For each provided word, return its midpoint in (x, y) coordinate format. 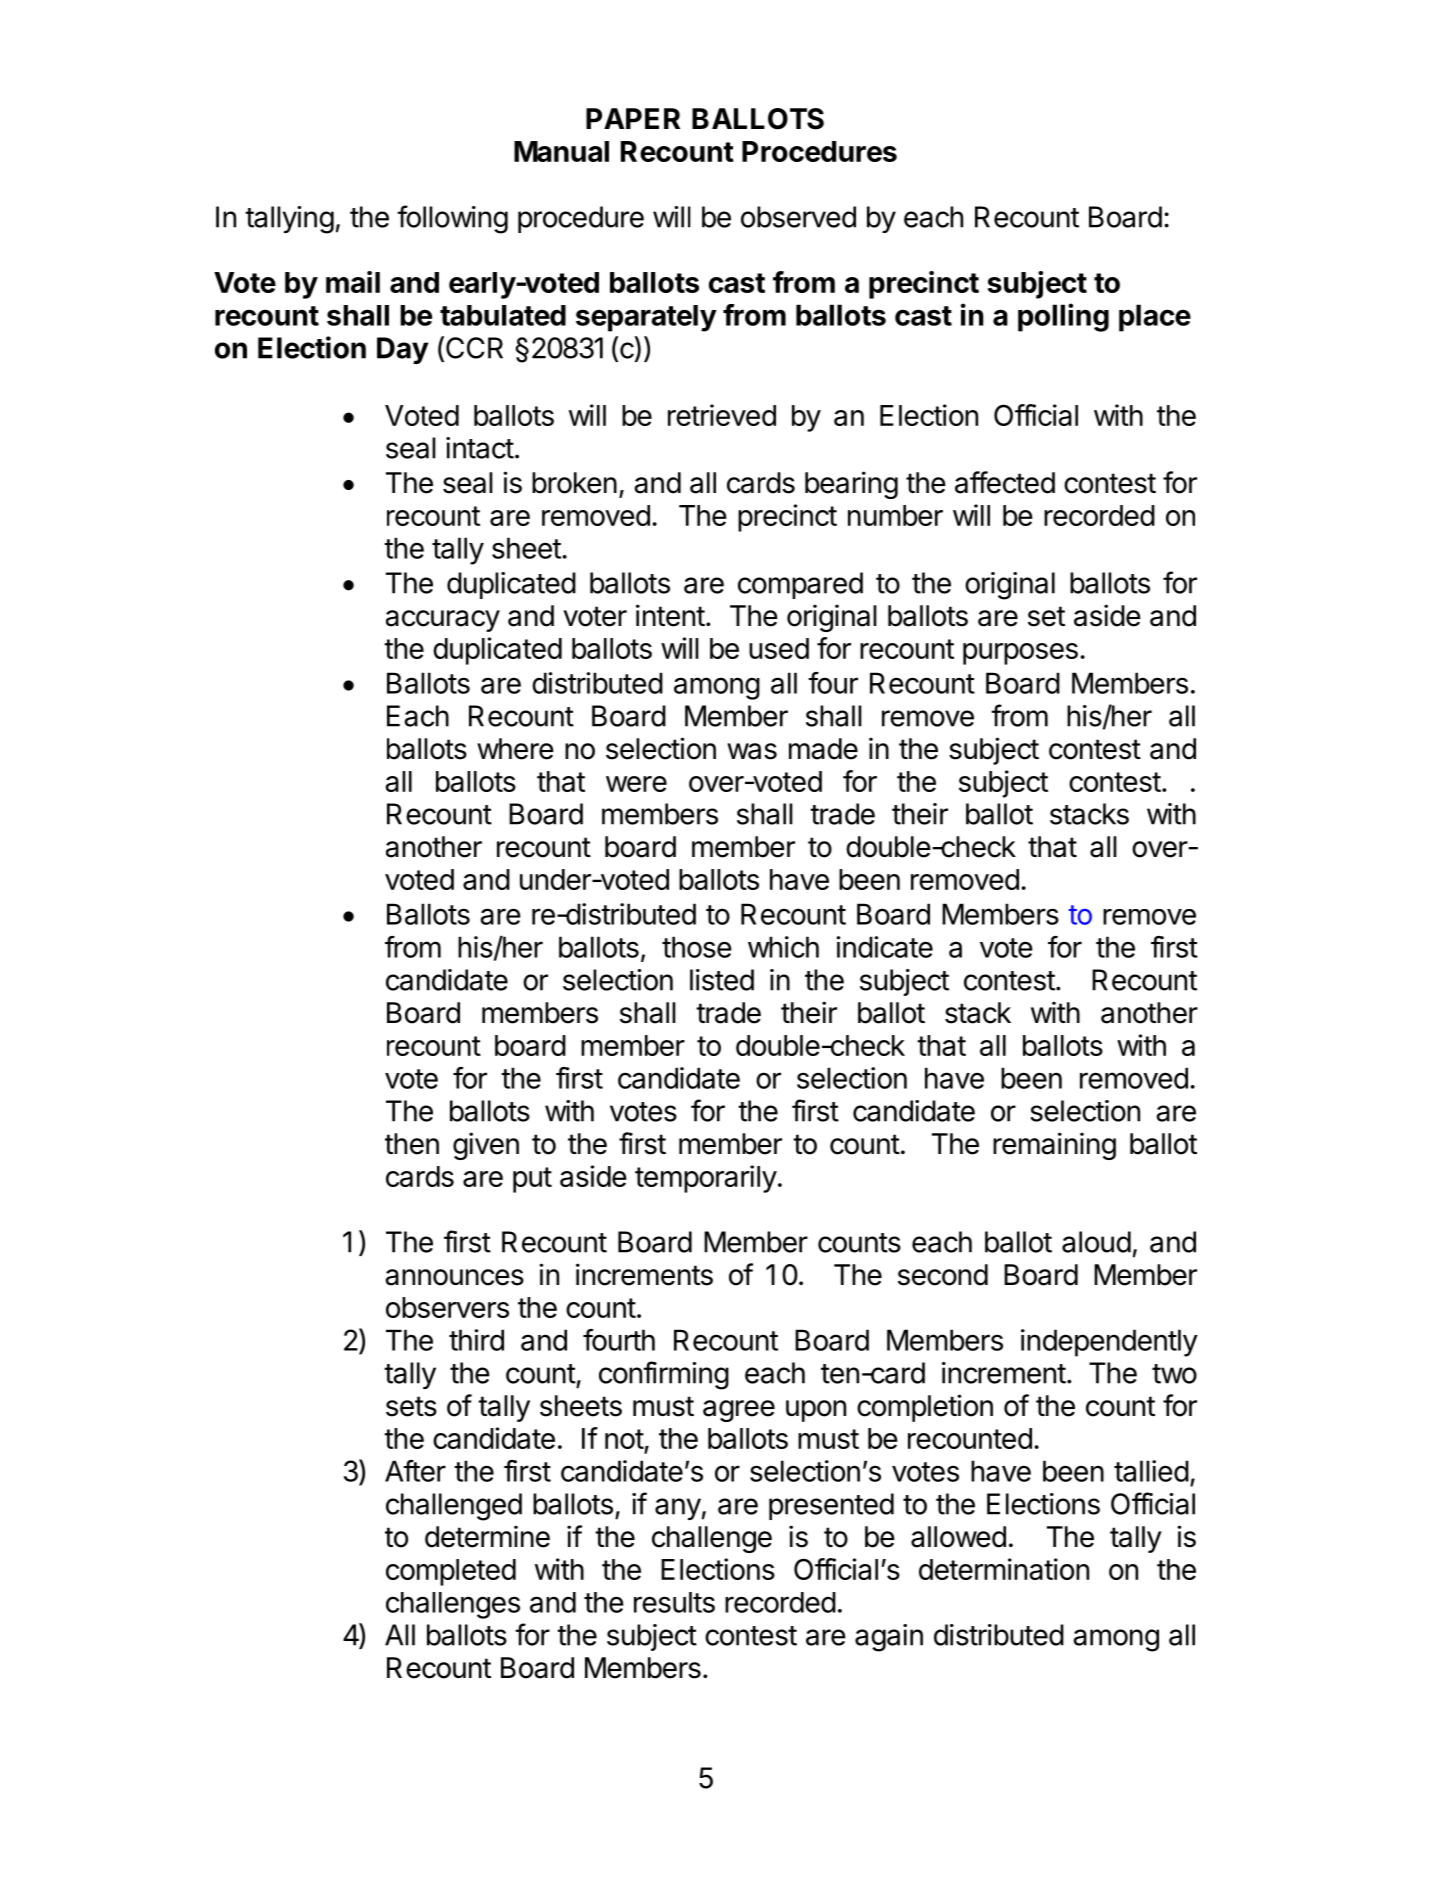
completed (451, 1572)
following (452, 219)
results (674, 1602)
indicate (884, 947)
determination (1004, 1569)
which (783, 947)
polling (1063, 317)
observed (798, 217)
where (515, 749)
